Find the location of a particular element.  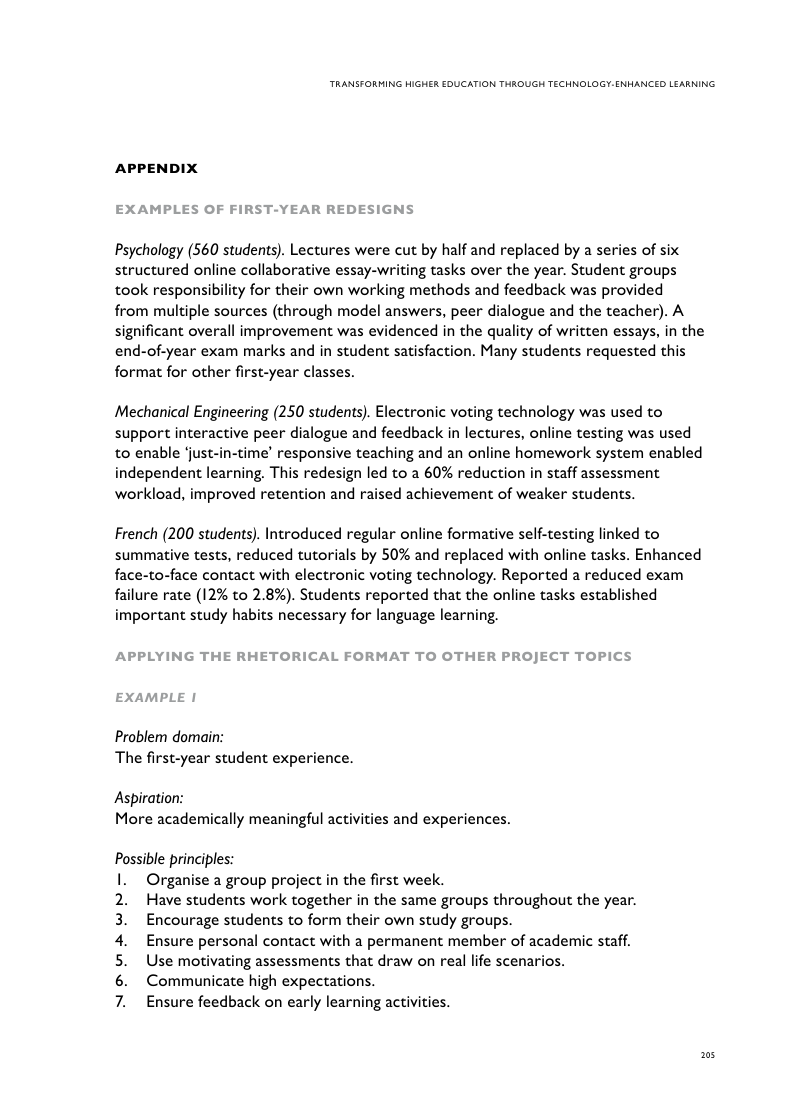

linked is located at coordinates (619, 533).
